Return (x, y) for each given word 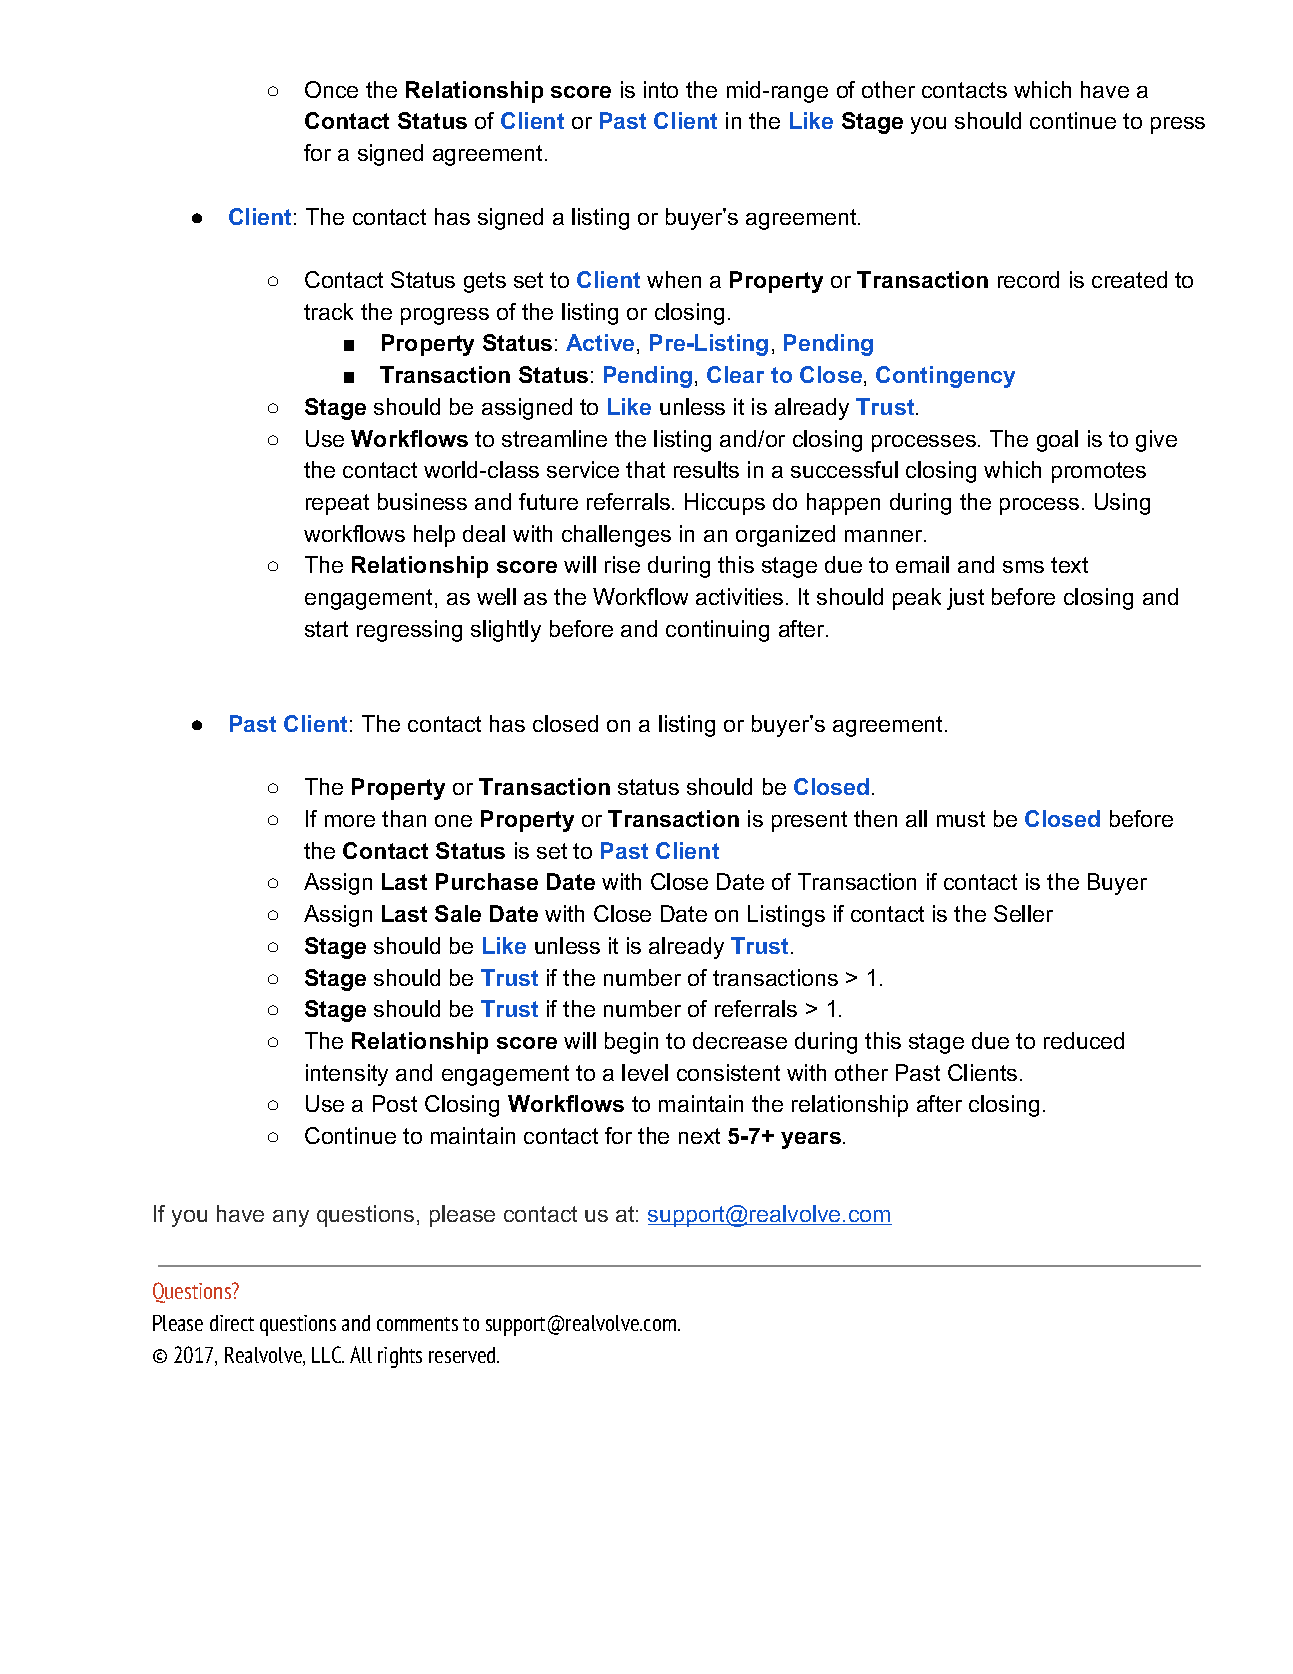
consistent (728, 1072)
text (1069, 565)
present (809, 821)
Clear (735, 374)
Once (331, 89)
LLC (328, 1354)
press (1178, 125)
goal (1057, 441)
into (661, 89)
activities (739, 596)
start (326, 629)
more (350, 821)
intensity (347, 1075)
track (328, 311)
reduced (1084, 1040)
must (961, 819)
